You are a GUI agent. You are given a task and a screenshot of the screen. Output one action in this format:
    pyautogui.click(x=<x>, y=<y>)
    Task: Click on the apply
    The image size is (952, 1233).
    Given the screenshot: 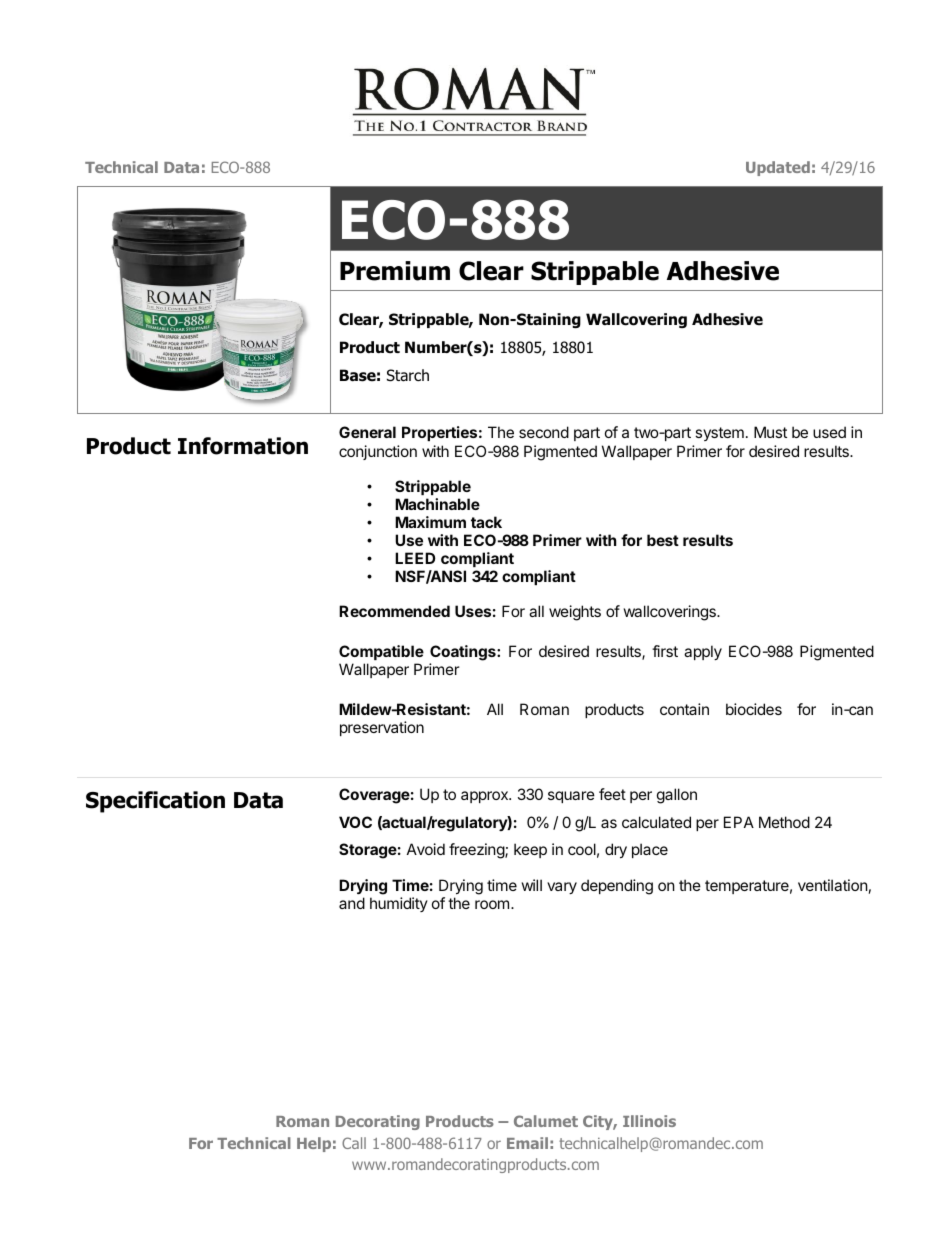 What is the action you would take?
    pyautogui.click(x=703, y=652)
